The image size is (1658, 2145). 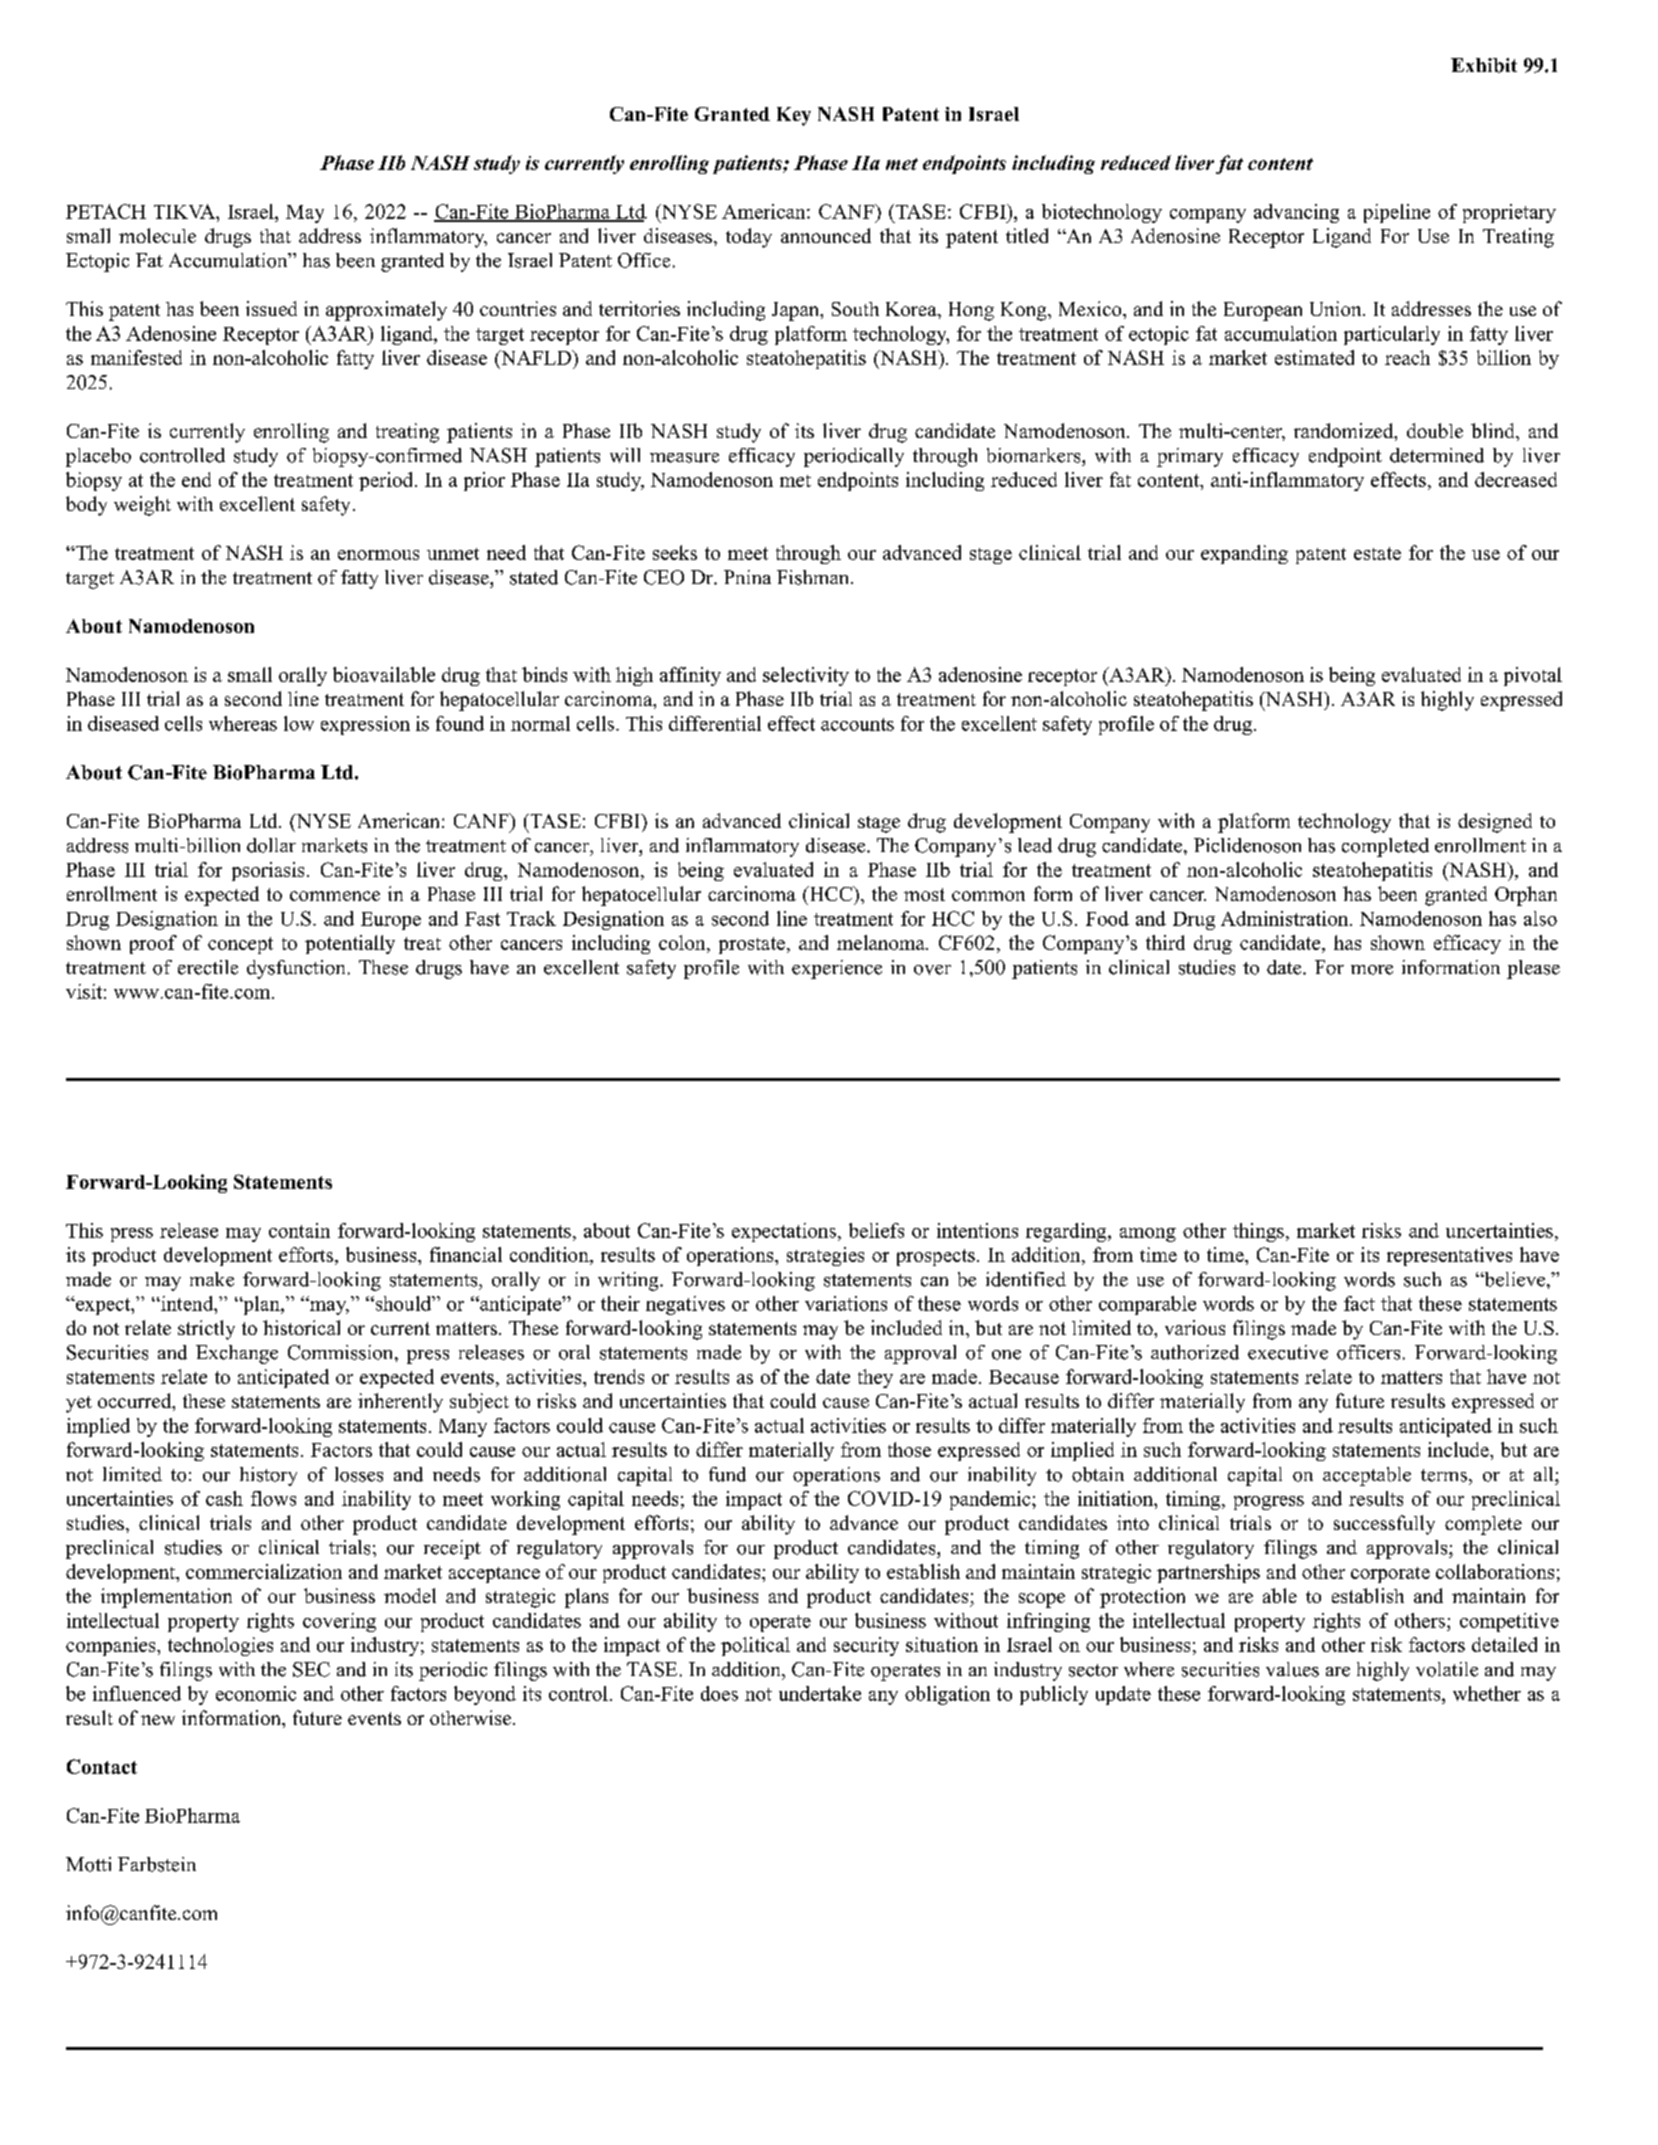 I want to click on Key, so click(x=794, y=116).
